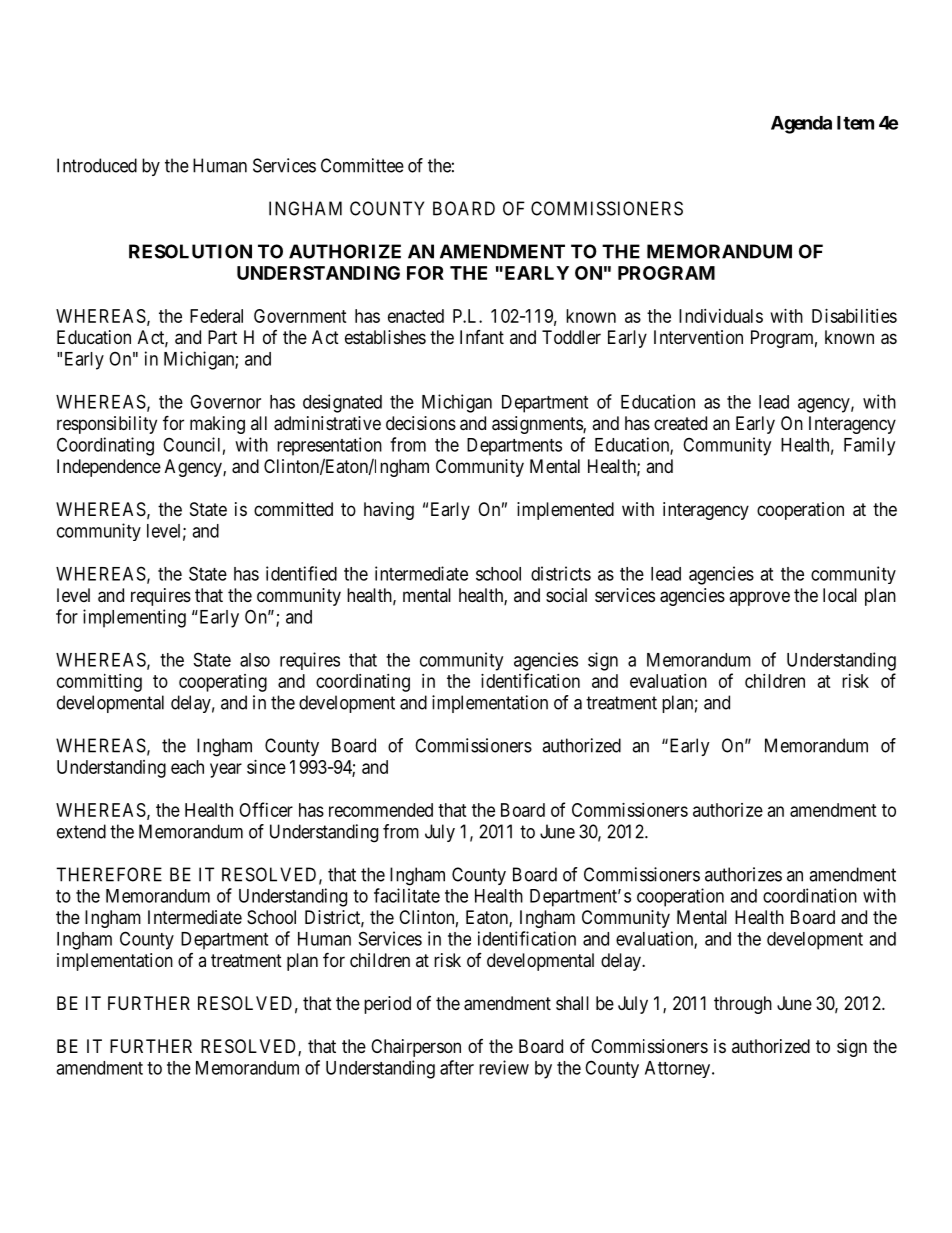 The height and width of the screenshot is (1233, 952). I want to click on after, so click(457, 1067).
